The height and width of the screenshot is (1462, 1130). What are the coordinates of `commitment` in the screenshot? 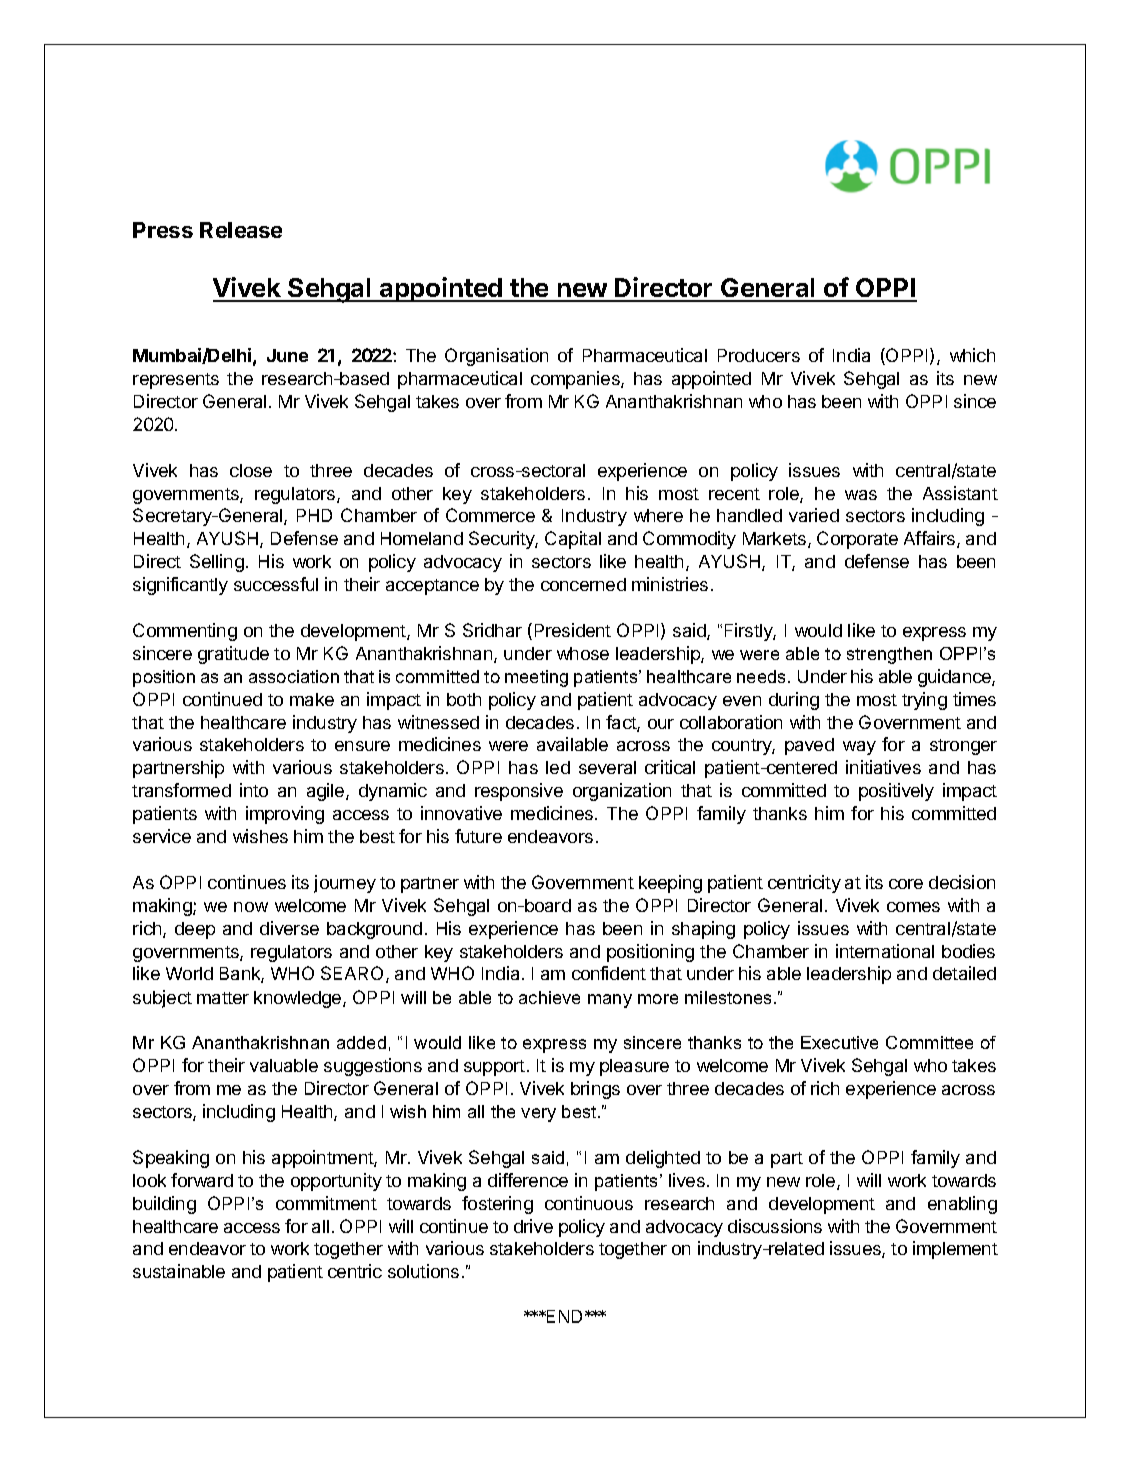 It's located at (326, 1203).
